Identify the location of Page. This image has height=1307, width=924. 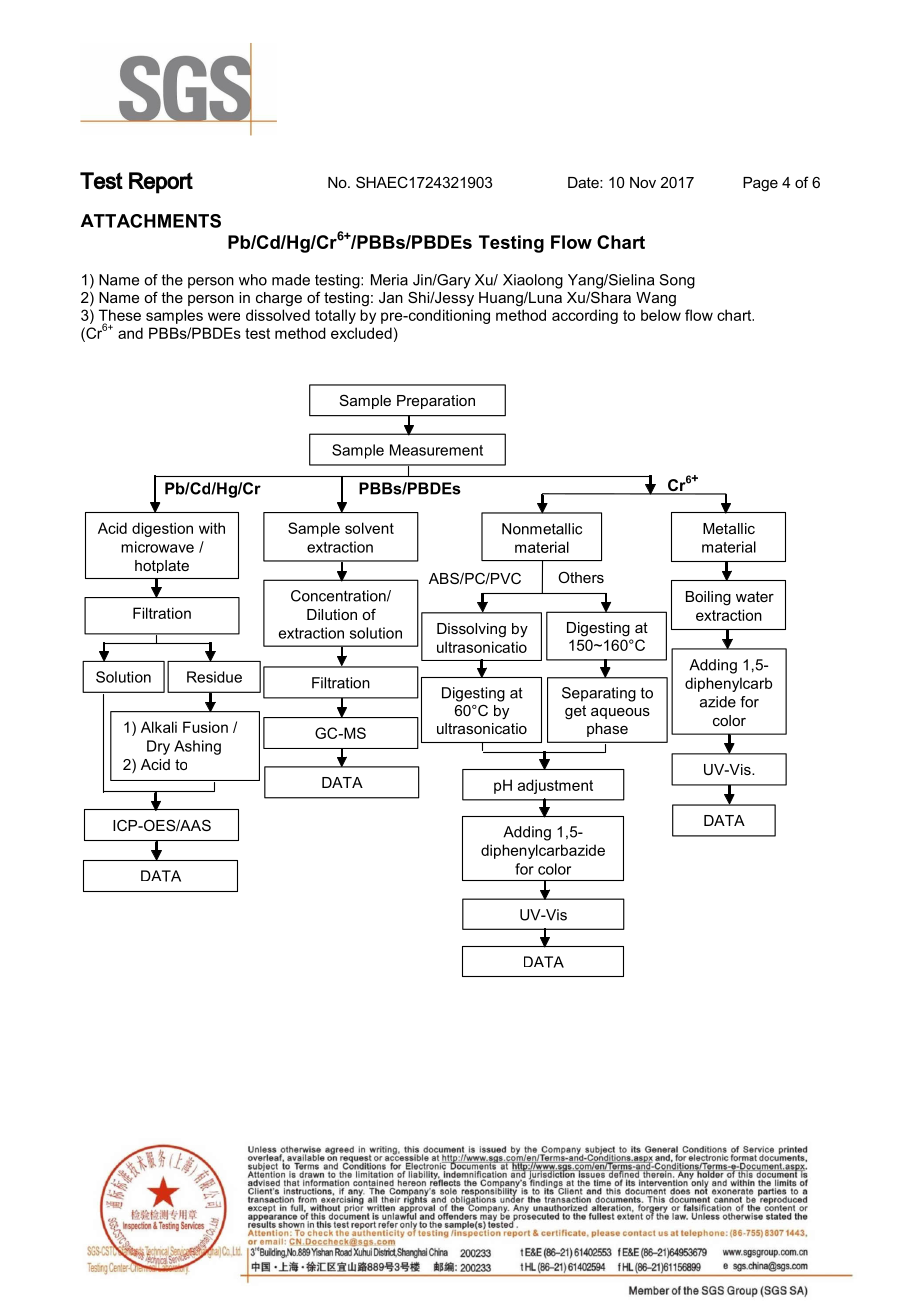
(760, 184).
